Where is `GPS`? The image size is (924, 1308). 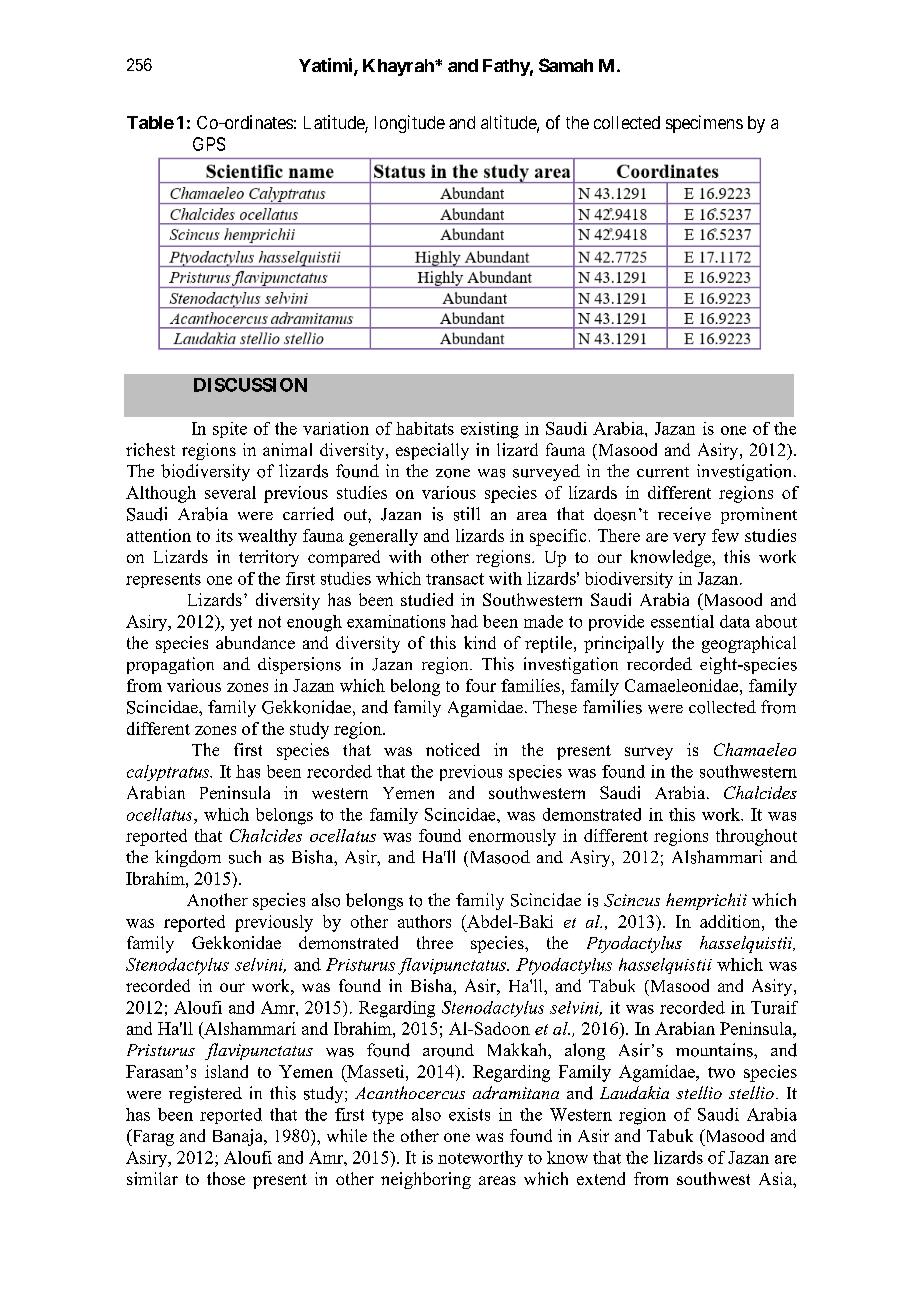
GPS is located at coordinates (209, 144).
